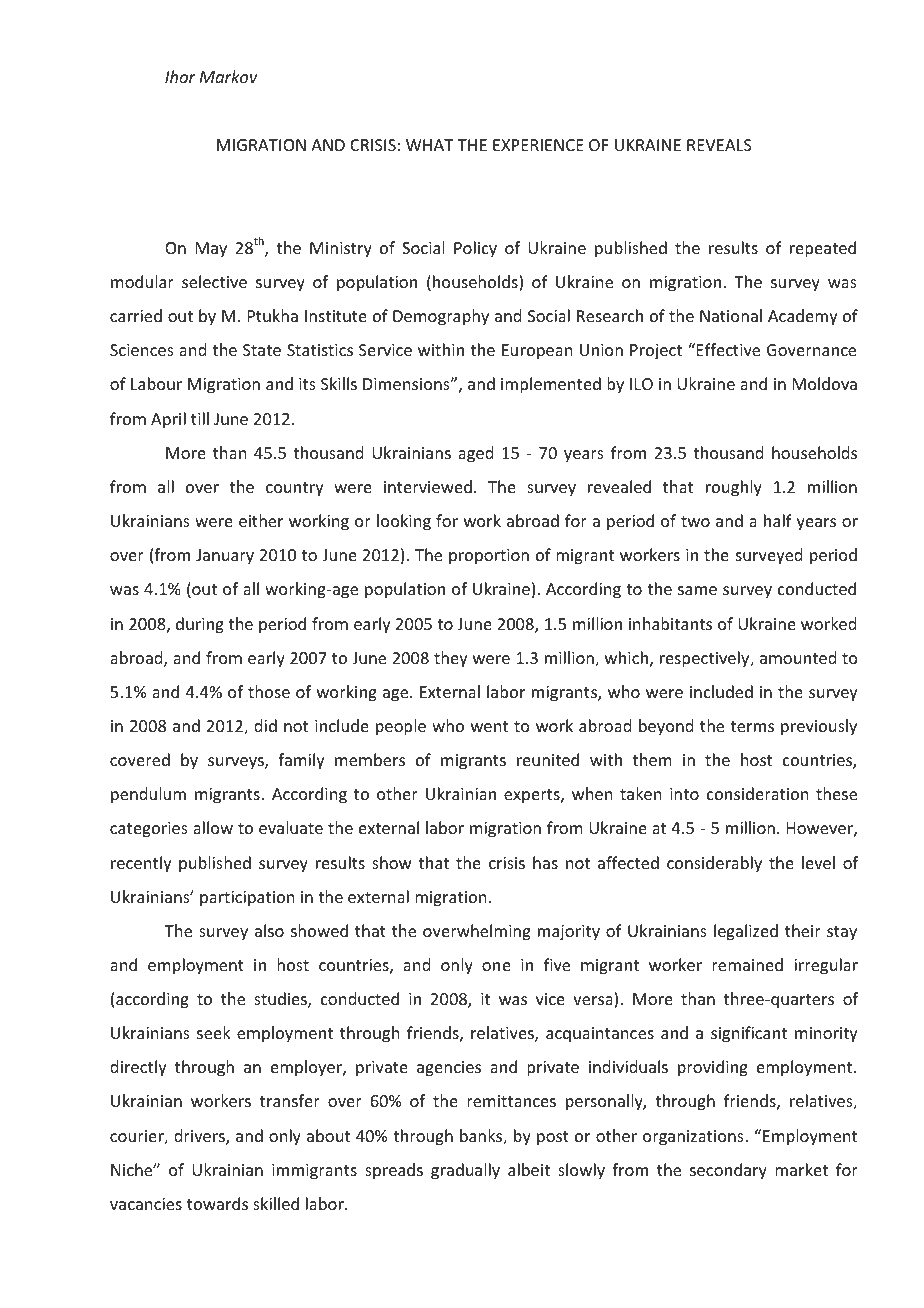 This screenshot has height=1308, width=924. I want to click on one, so click(496, 966).
